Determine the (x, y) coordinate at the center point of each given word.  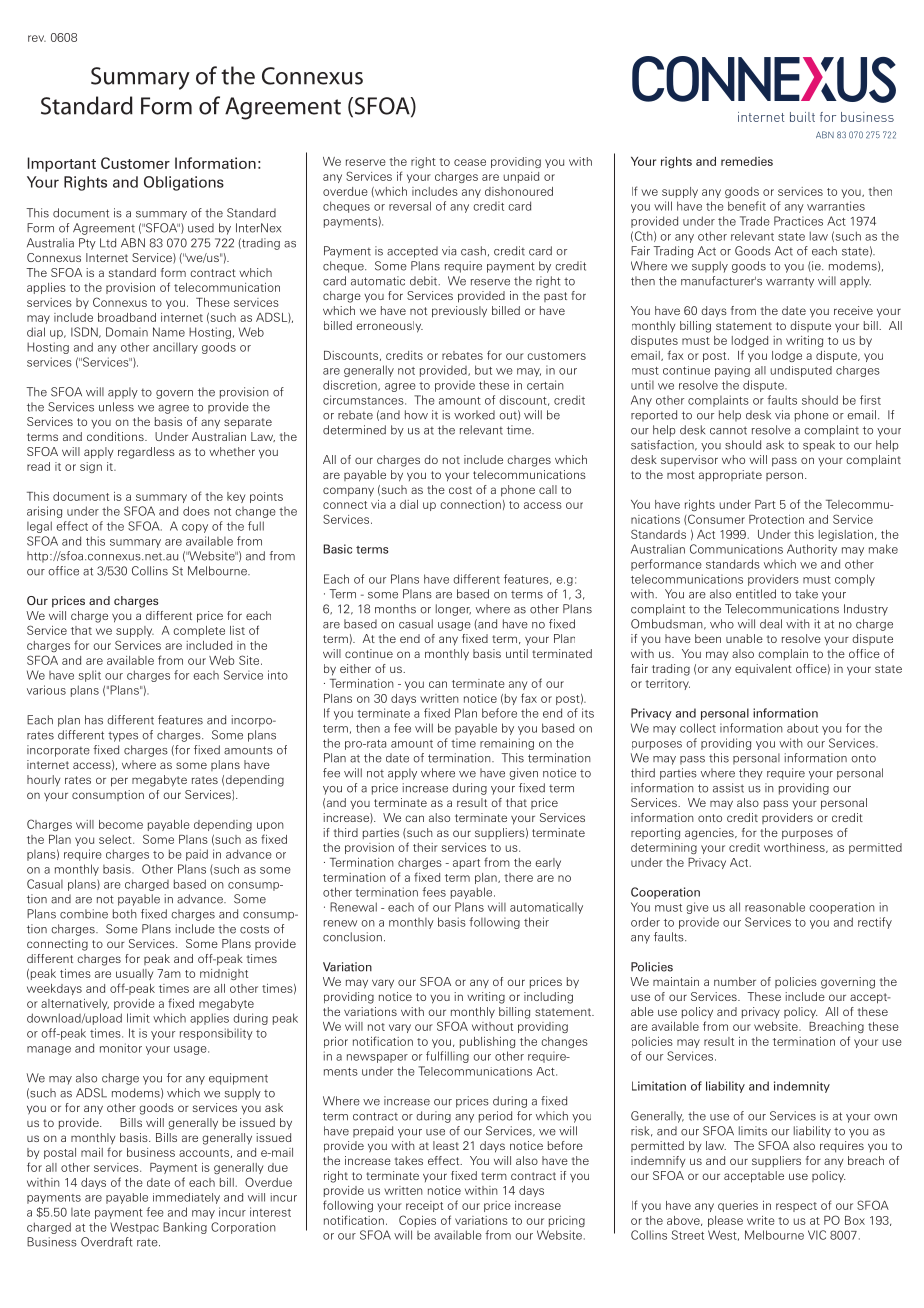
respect (796, 1207)
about (802, 728)
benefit (747, 206)
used (201, 228)
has (94, 720)
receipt (424, 1206)
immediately (186, 1198)
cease (470, 162)
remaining (507, 744)
